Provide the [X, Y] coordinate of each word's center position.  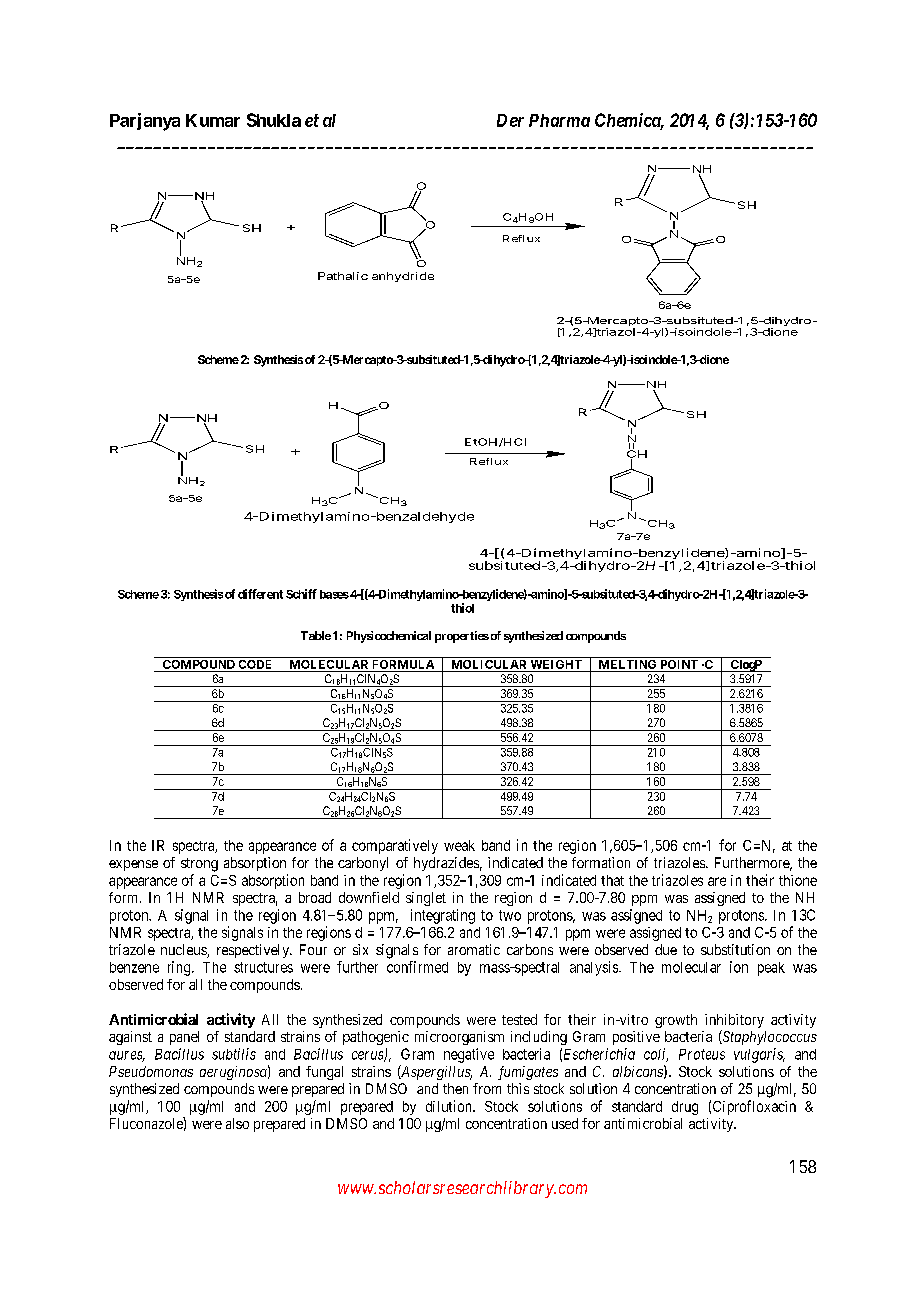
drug [685, 1108]
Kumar [213, 120]
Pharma [559, 120]
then [455, 1088]
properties [462, 637]
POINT [679, 666]
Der [510, 120]
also [237, 1123]
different [260, 594]
